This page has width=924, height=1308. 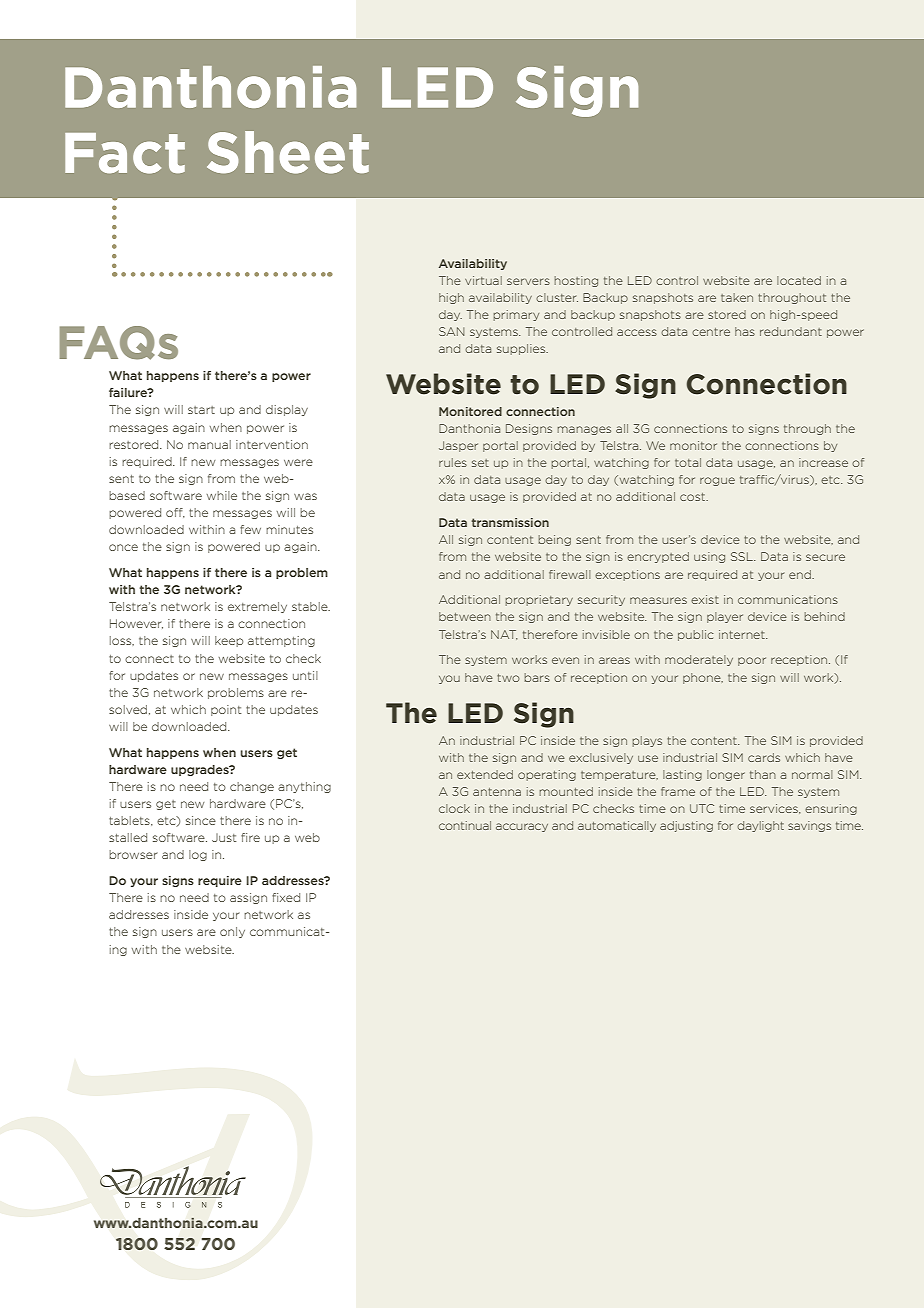 What do you see at coordinates (483, 280) in the page?
I see `virtual` at bounding box center [483, 280].
